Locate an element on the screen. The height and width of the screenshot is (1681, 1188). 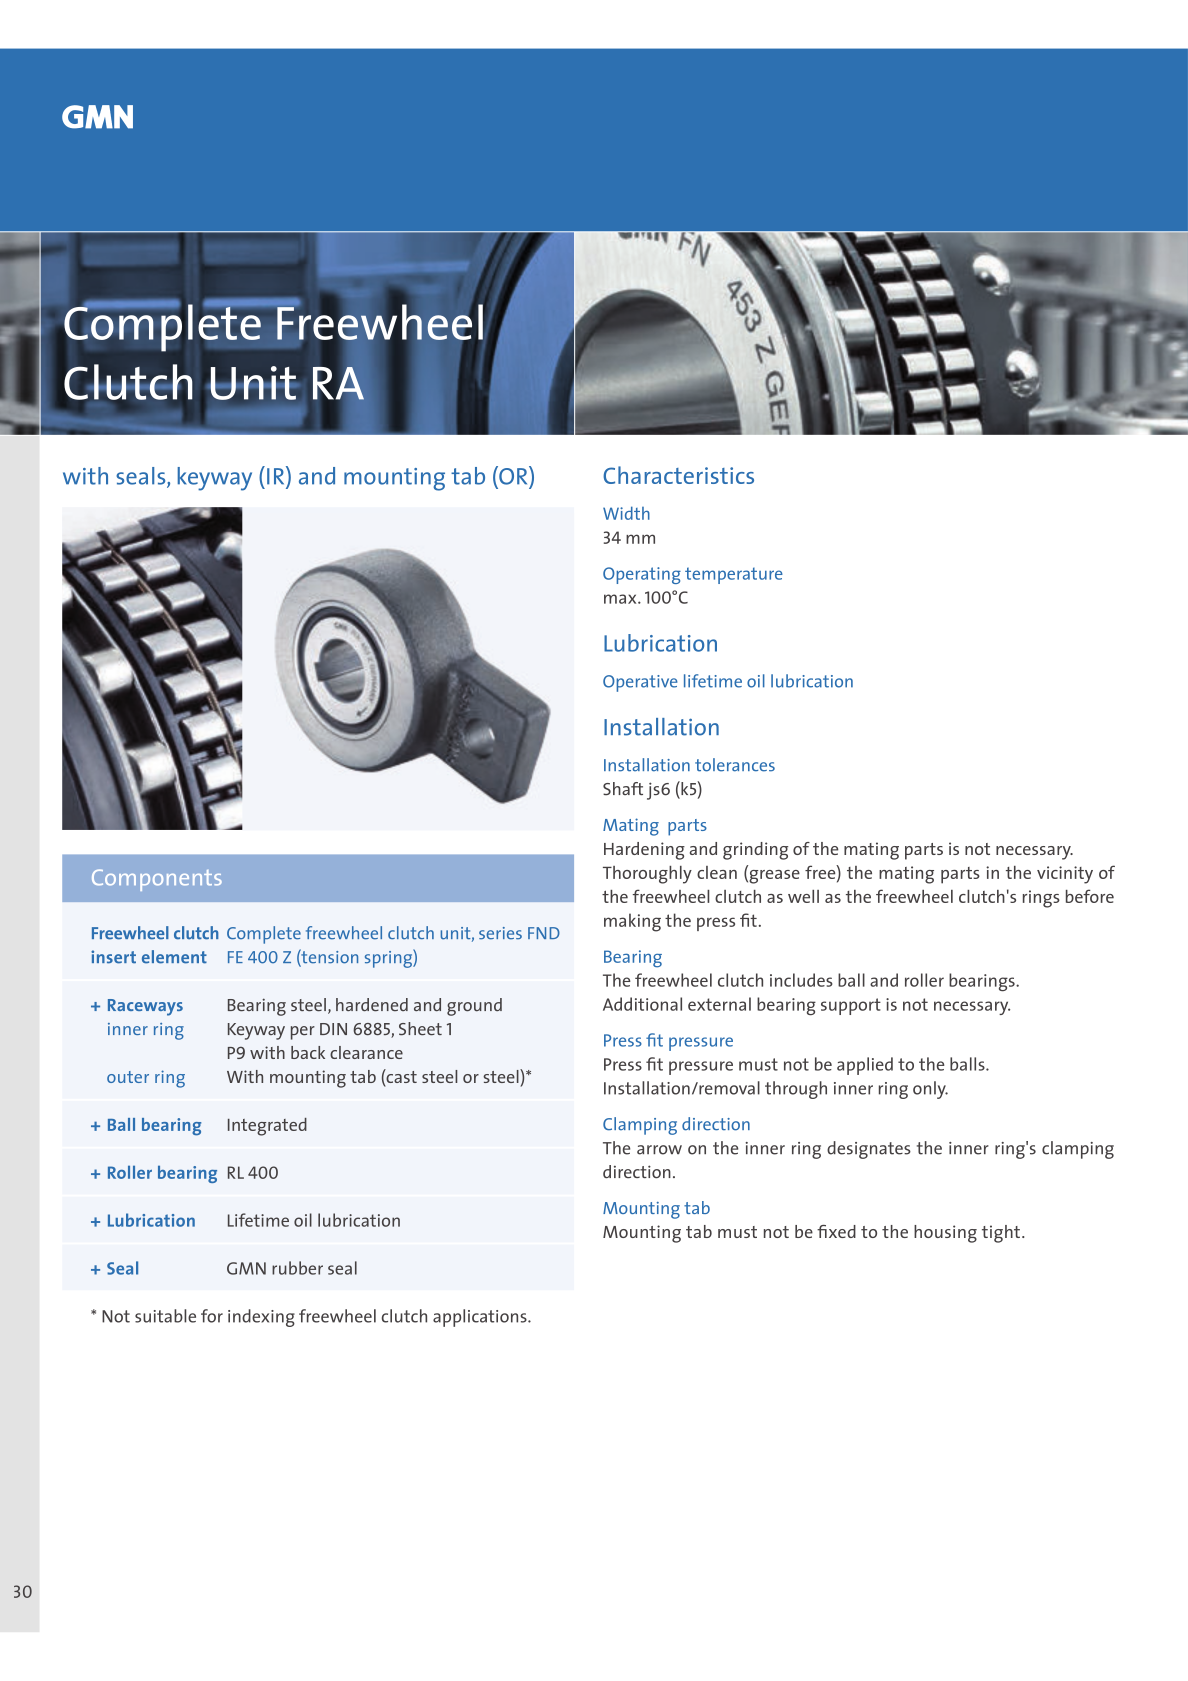
temperature is located at coordinates (734, 575).
